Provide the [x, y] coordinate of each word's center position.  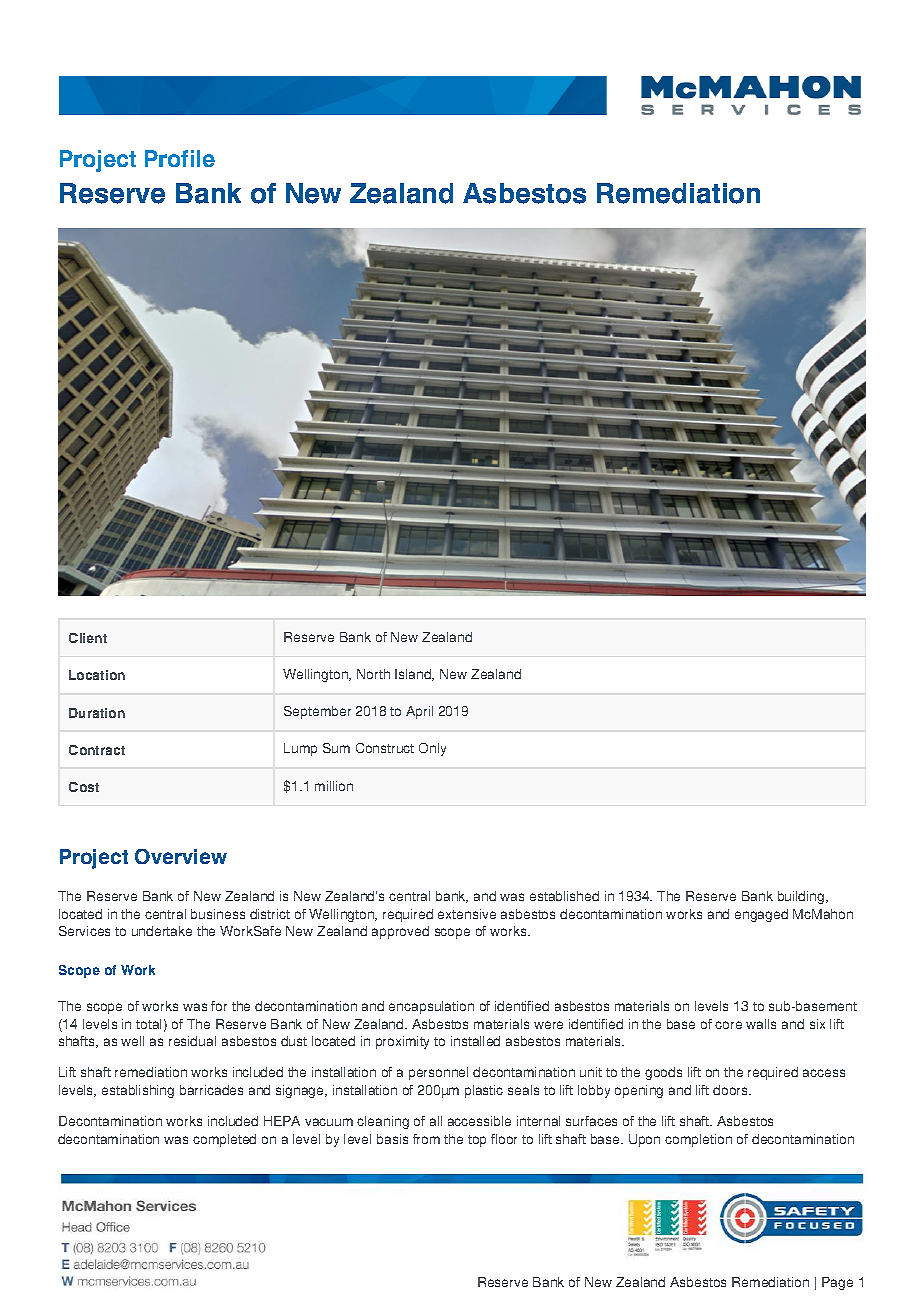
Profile [180, 158]
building [802, 897]
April [419, 712]
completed [224, 1140]
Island [414, 675]
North [373, 674]
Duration [97, 713]
